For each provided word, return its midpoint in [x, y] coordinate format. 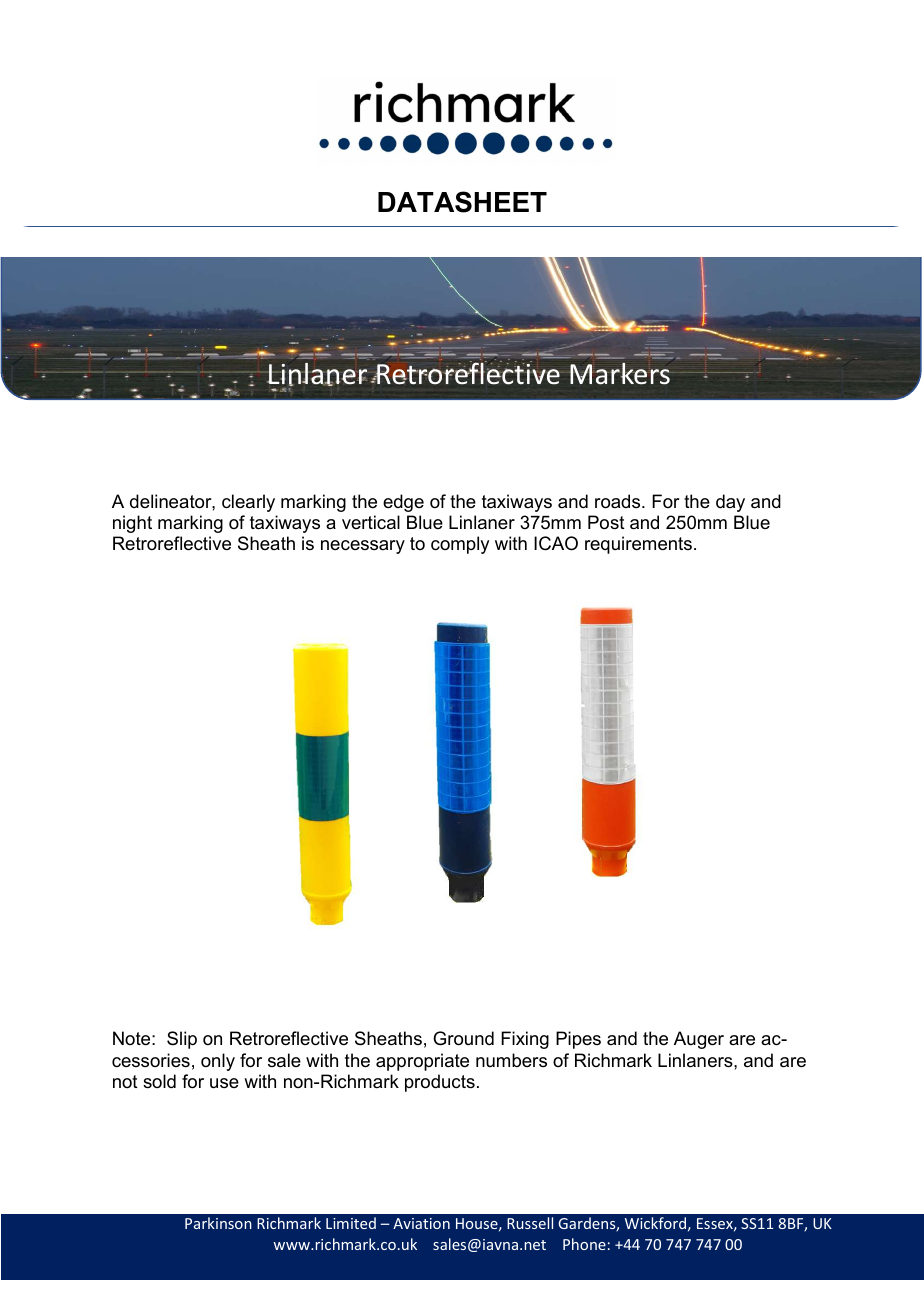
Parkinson [218, 1223]
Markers [620, 372]
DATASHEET [462, 202]
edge [403, 503]
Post [606, 522]
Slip [182, 1040]
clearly [248, 503]
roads [619, 501]
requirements [638, 545]
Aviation [421, 1223]
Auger [699, 1040]
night [132, 524]
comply [460, 545]
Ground [463, 1038]
